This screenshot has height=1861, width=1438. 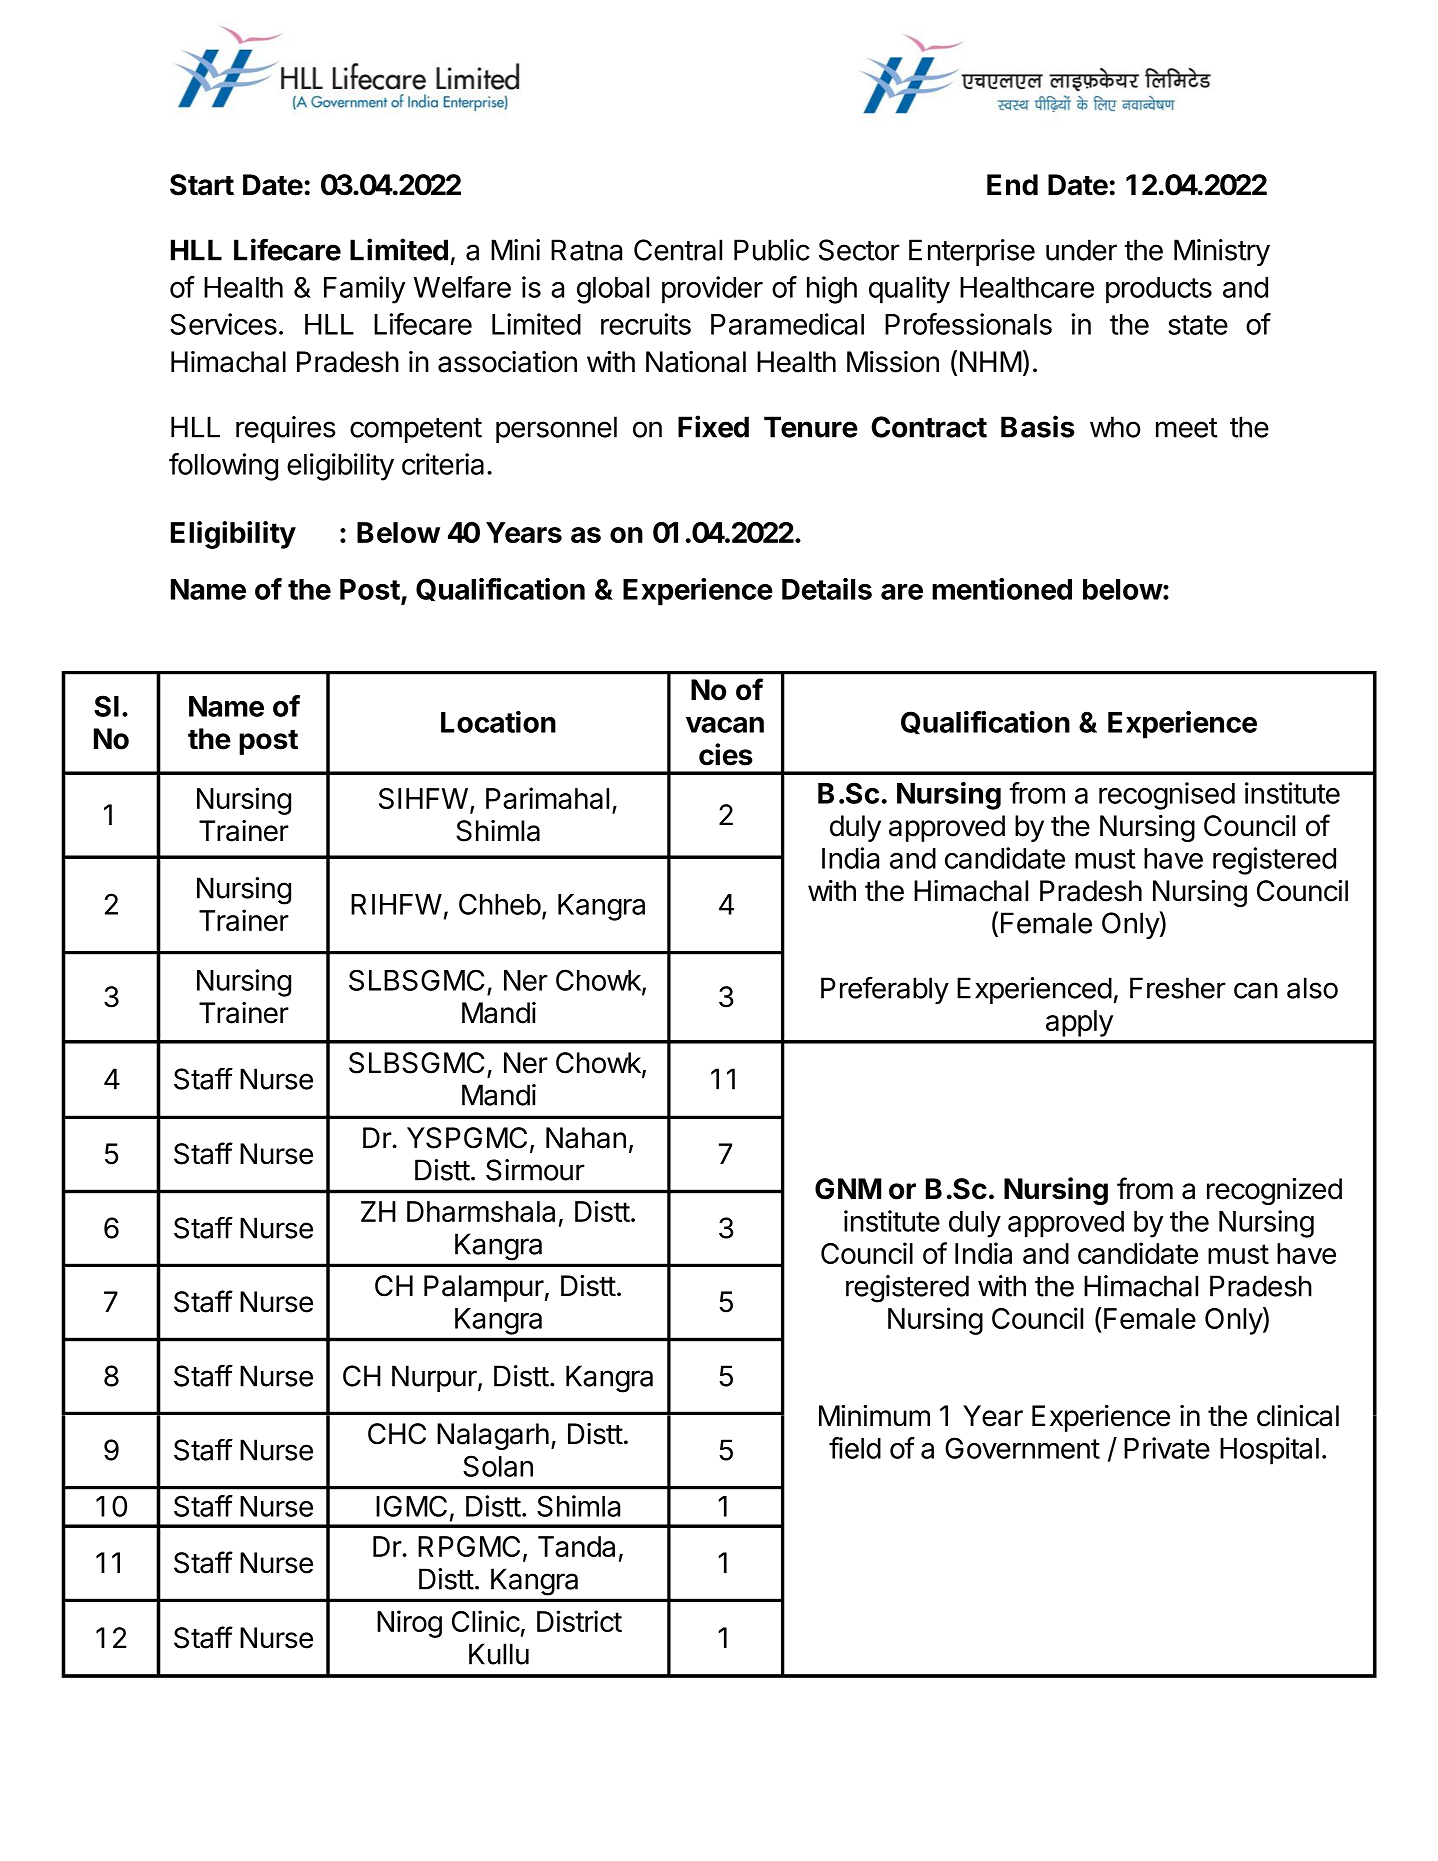 What do you see at coordinates (498, 722) in the screenshot?
I see `Location` at bounding box center [498, 722].
